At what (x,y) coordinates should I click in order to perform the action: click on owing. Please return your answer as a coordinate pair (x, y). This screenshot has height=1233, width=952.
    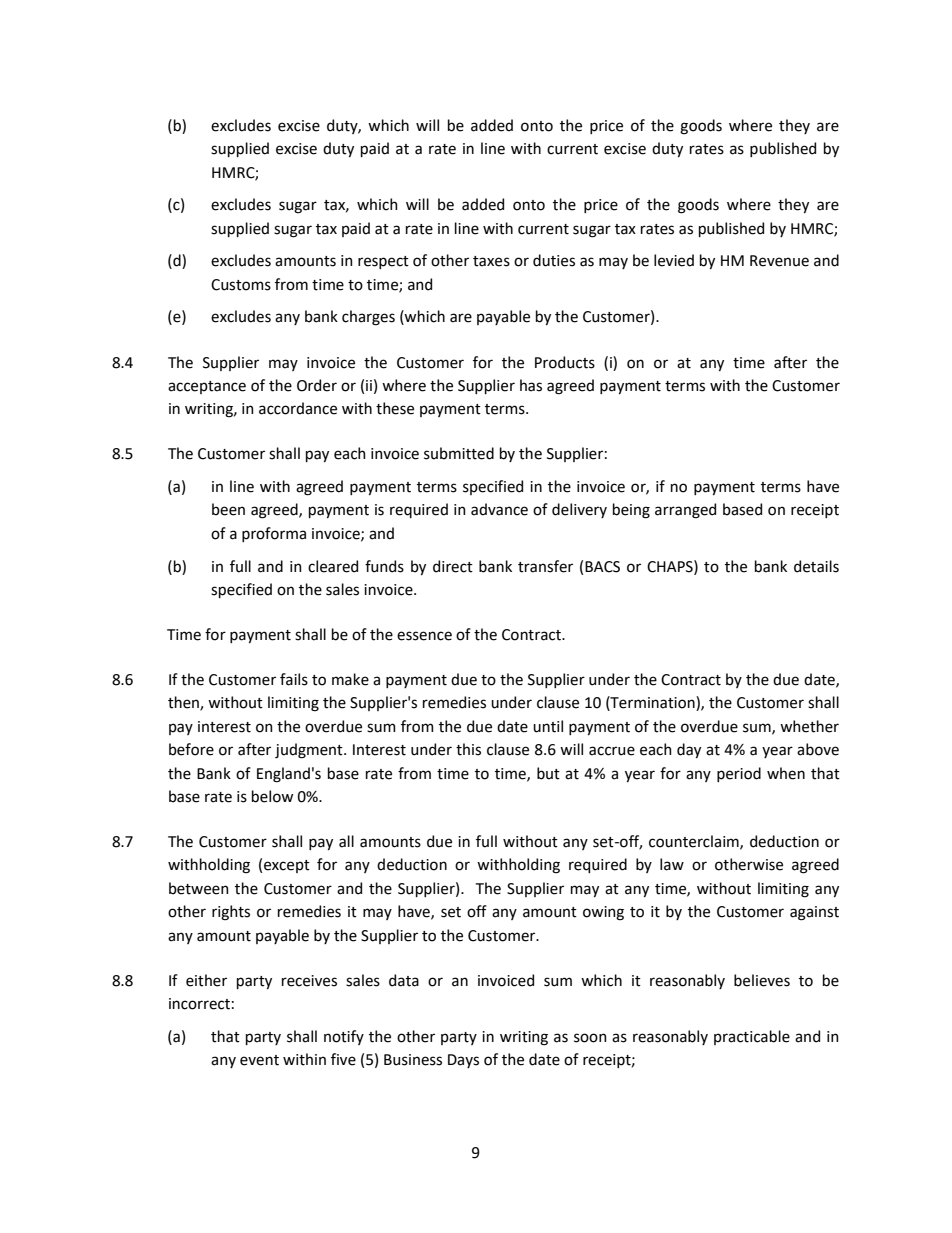
    Looking at the image, I should click on (603, 913).
